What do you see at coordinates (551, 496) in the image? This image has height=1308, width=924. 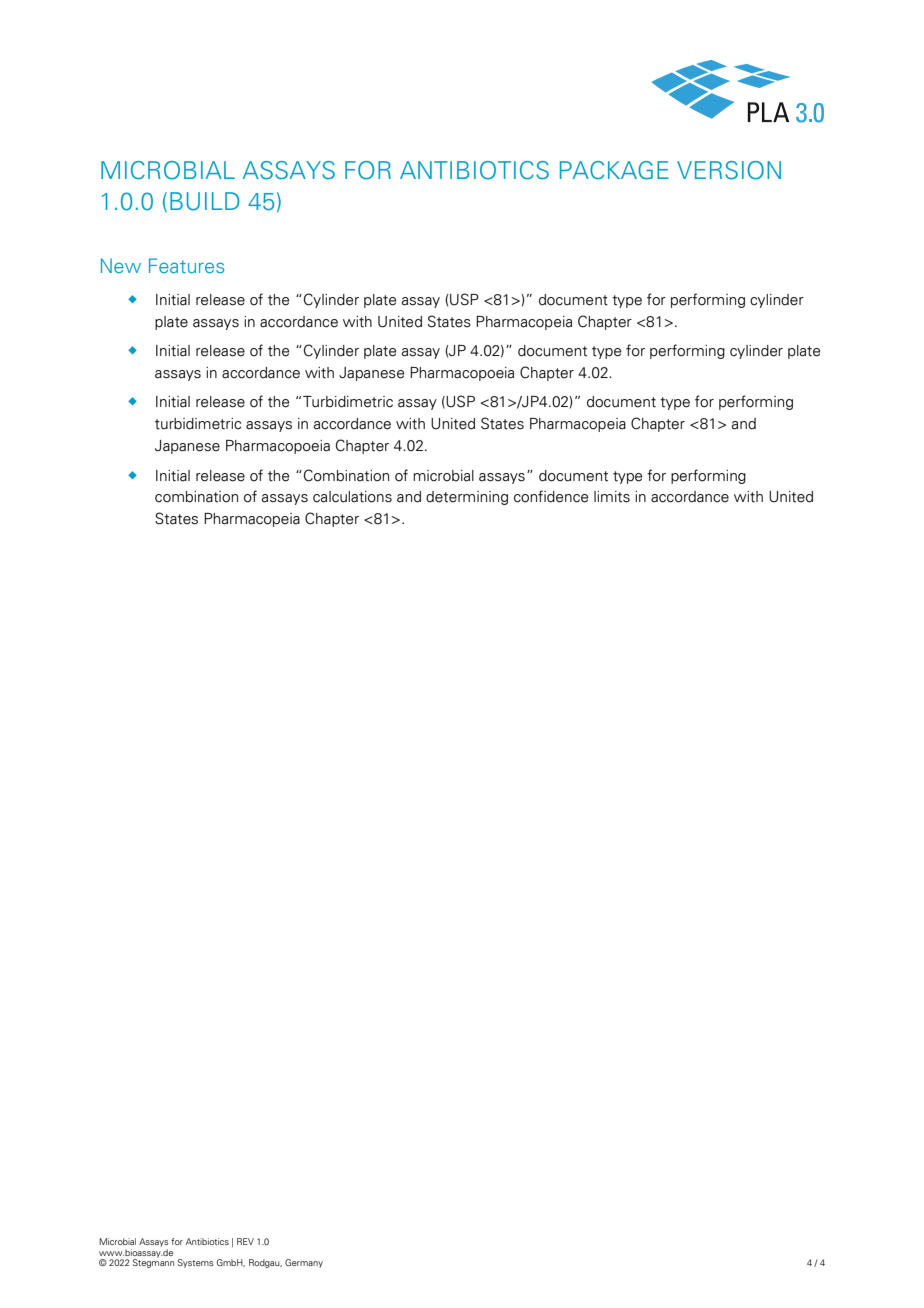 I see `confidence` at bounding box center [551, 496].
